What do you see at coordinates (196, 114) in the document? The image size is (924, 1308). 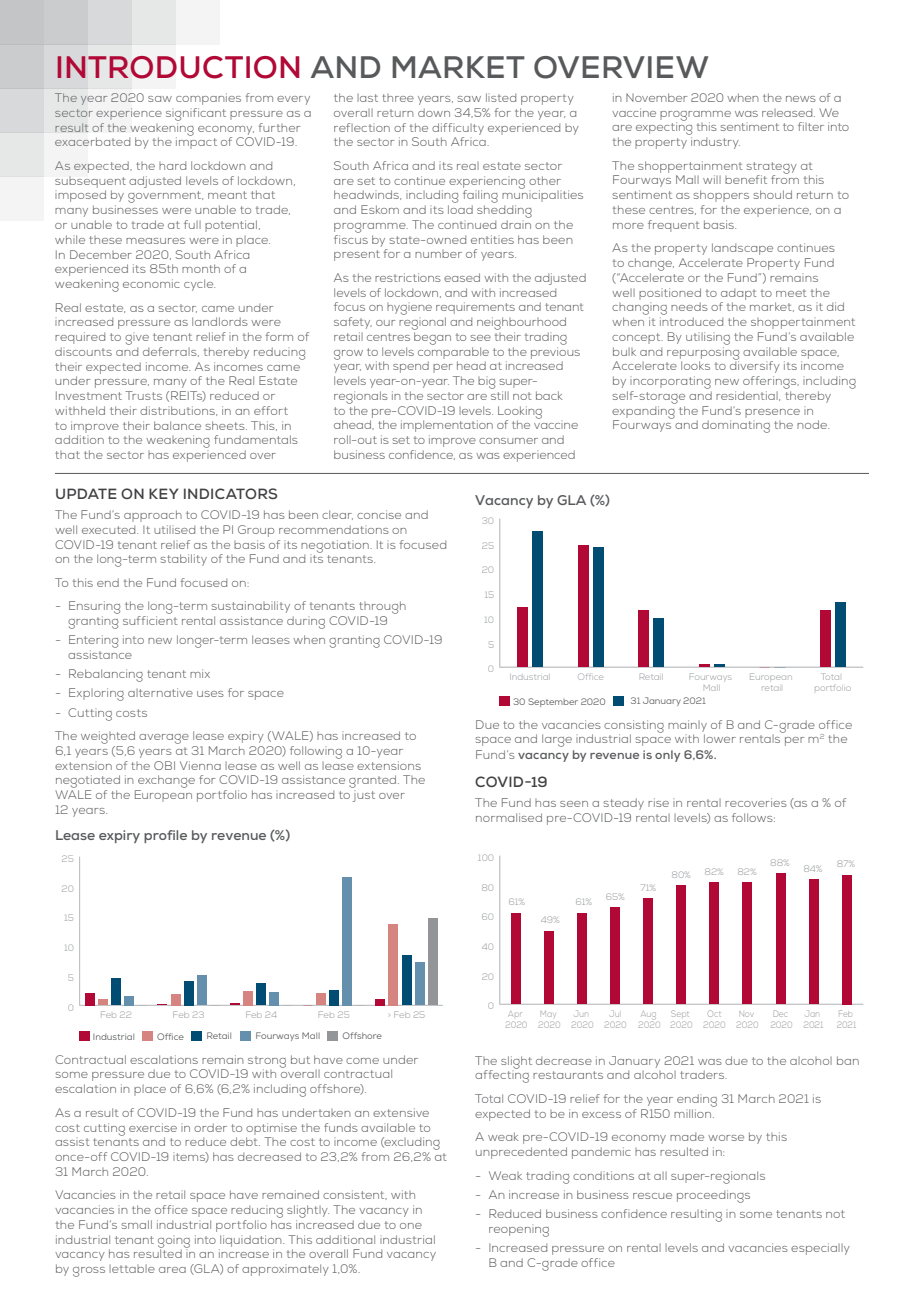 I see `significant` at bounding box center [196, 114].
